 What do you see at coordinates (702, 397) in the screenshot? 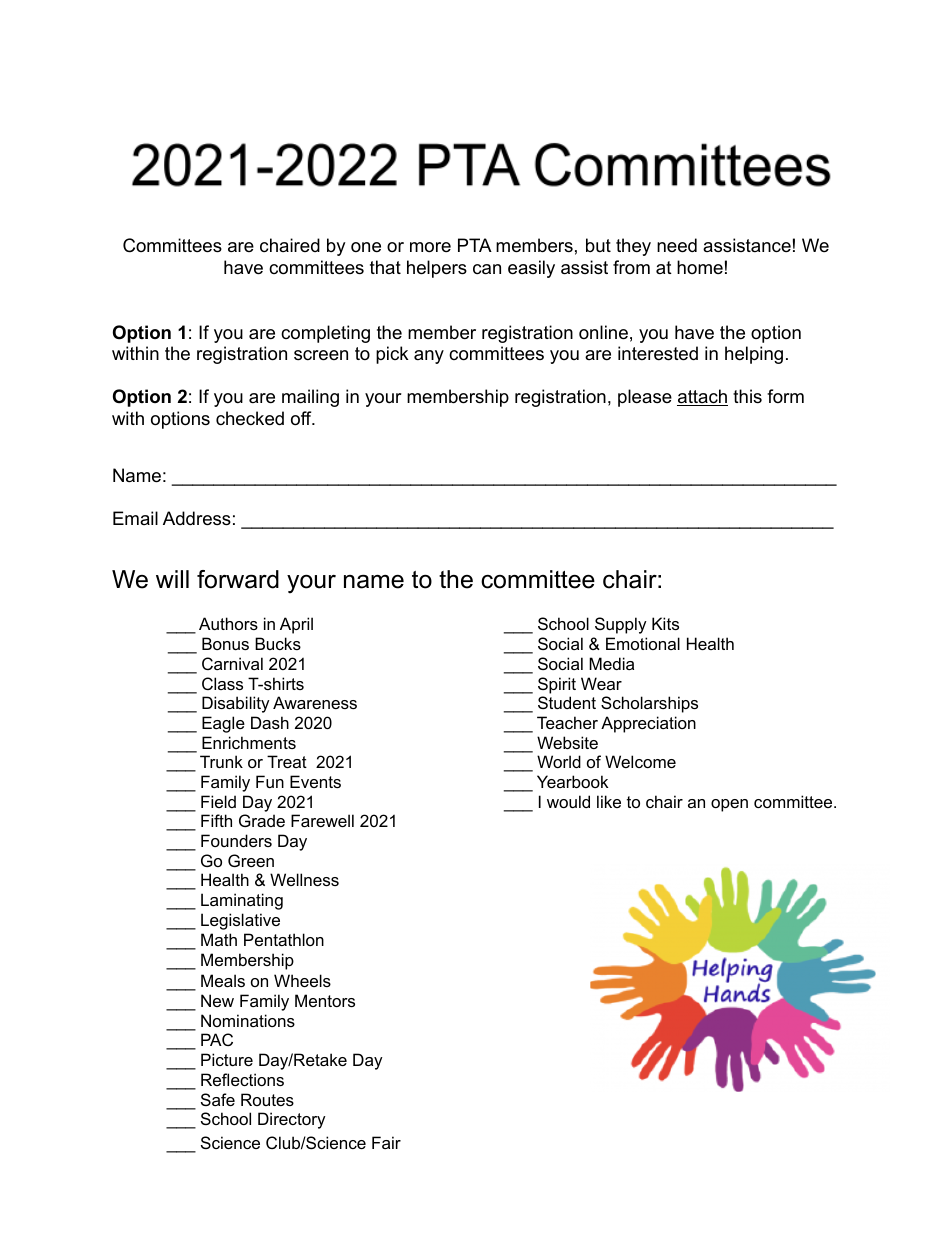
I see `attach` at bounding box center [702, 397].
